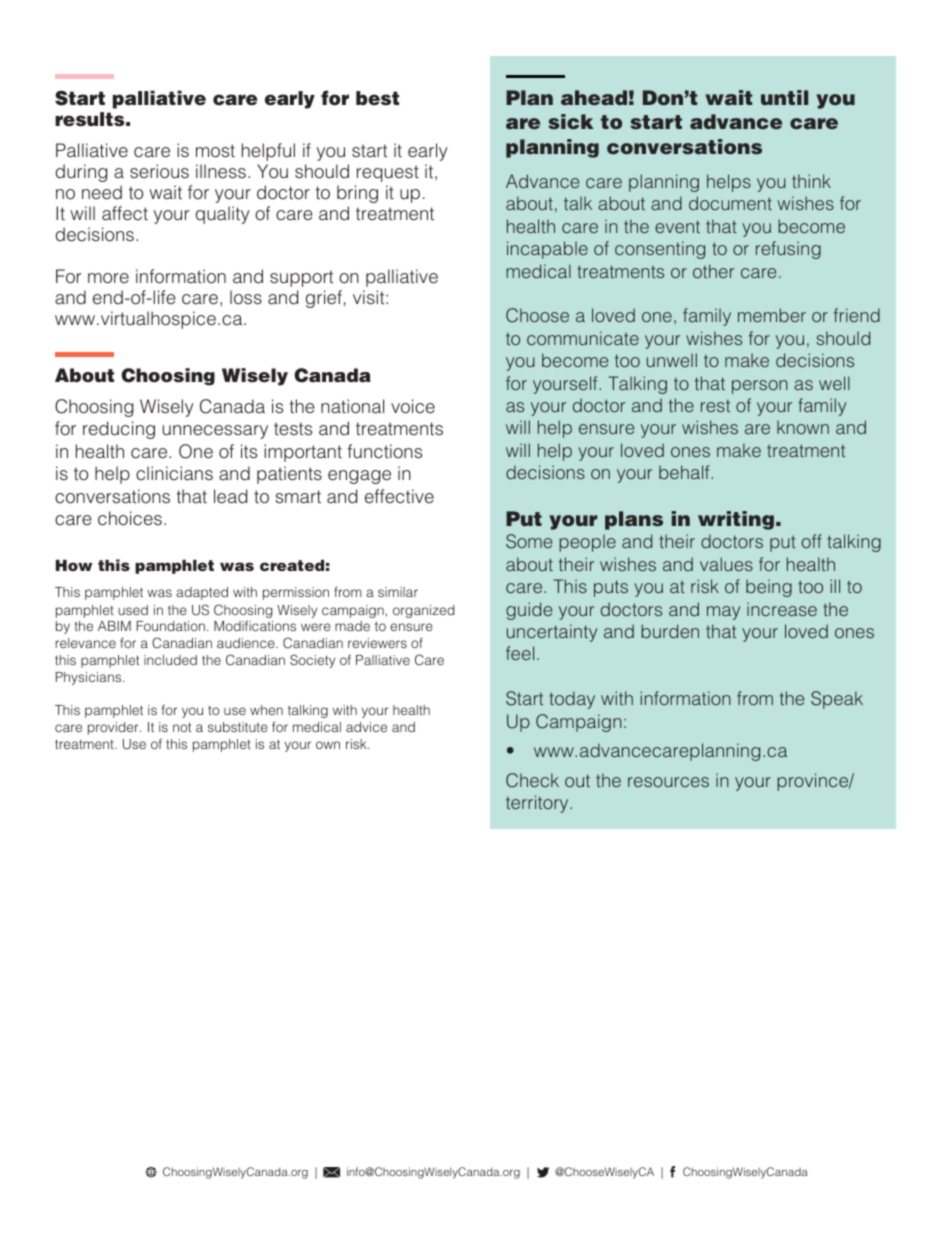 The height and width of the image is (1233, 952). Describe the element at coordinates (384, 451) in the image. I see `functions` at that location.
